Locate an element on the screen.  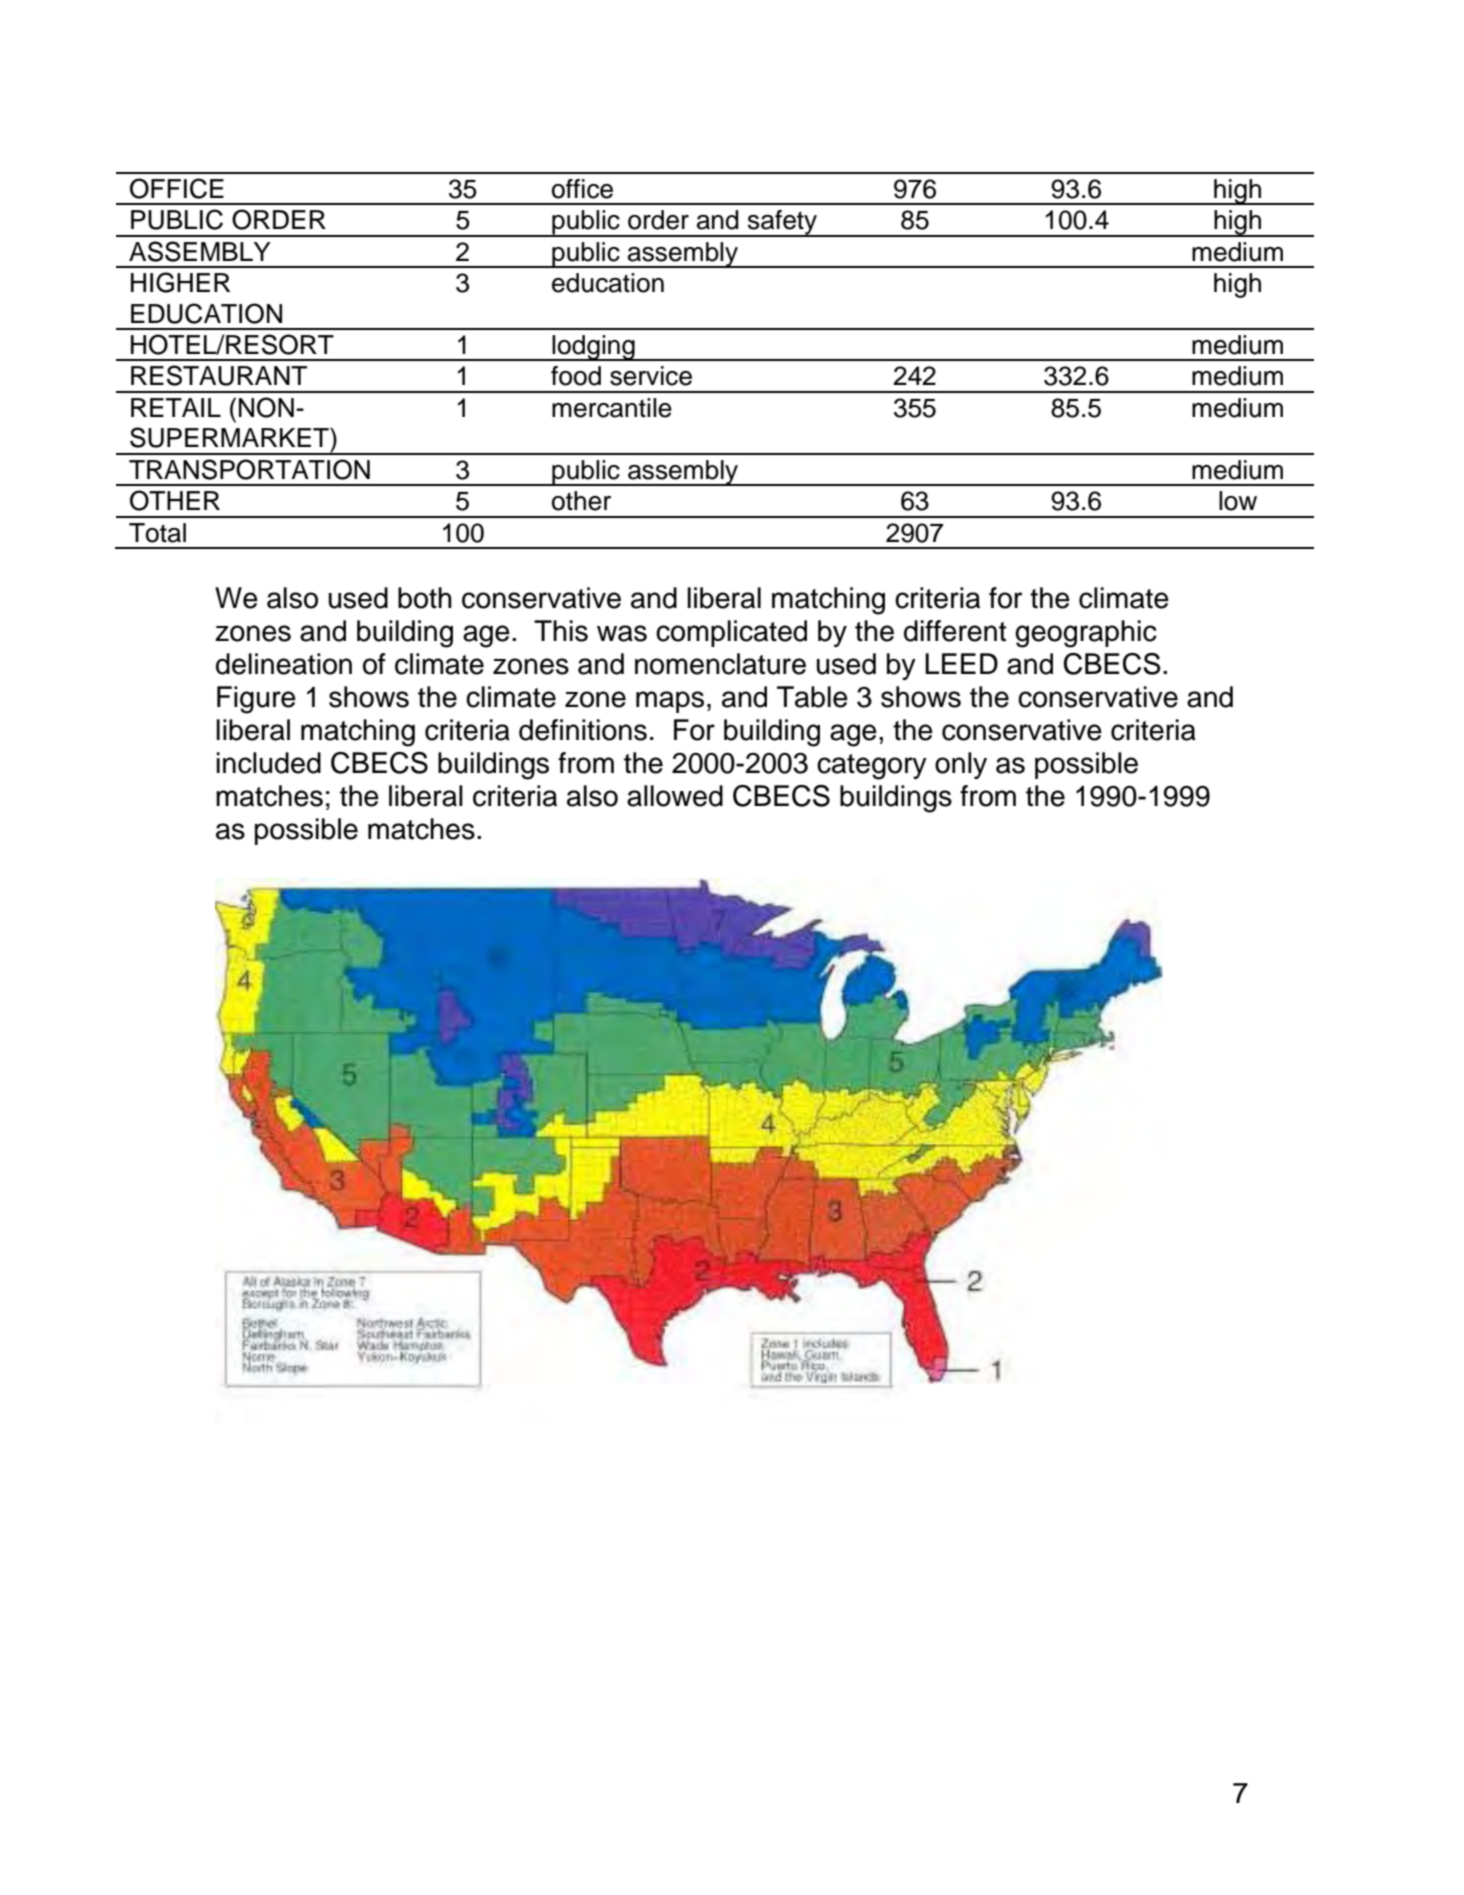
TRANSPORTATION is located at coordinates (249, 469).
